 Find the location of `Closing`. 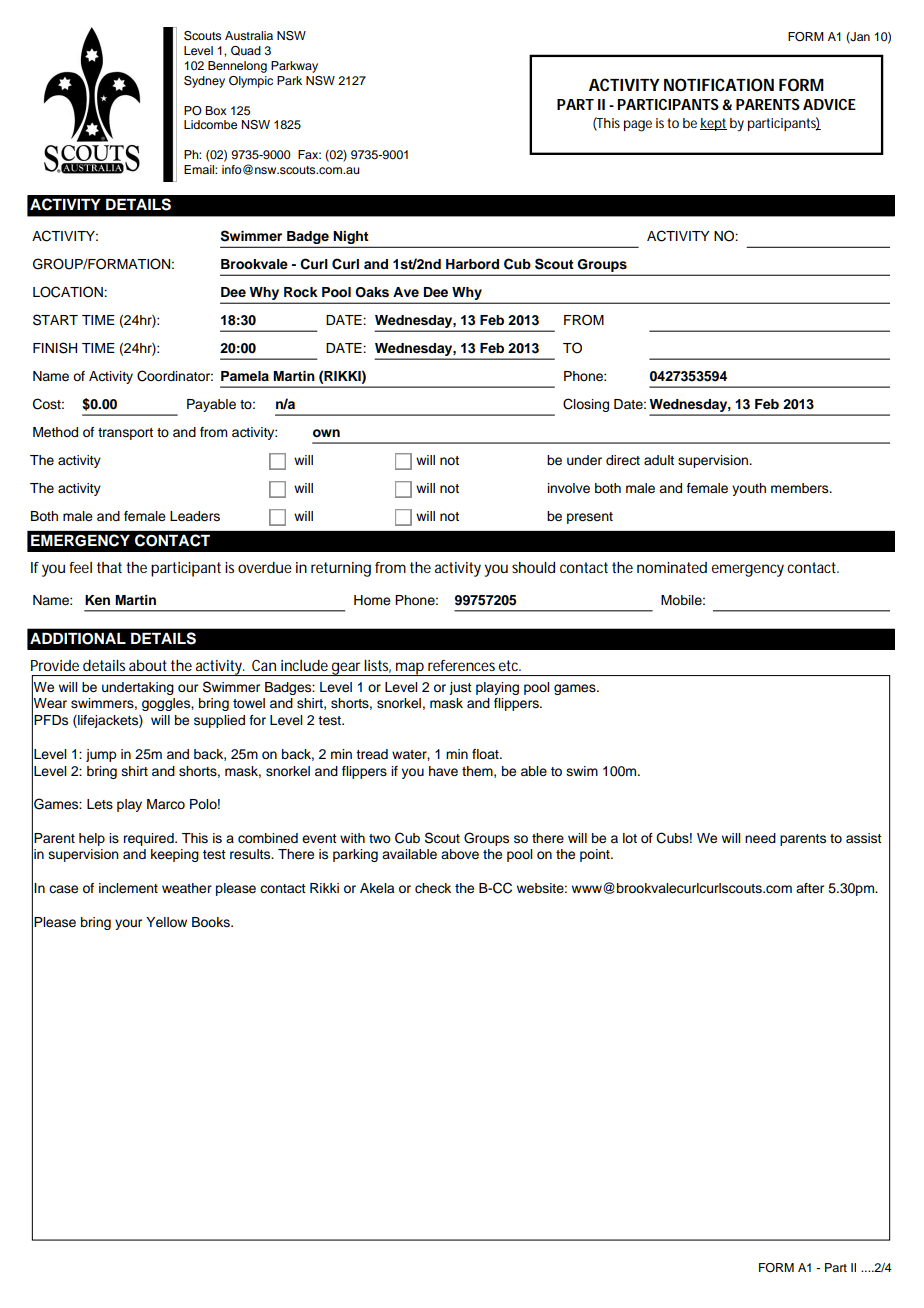

Closing is located at coordinates (586, 405).
